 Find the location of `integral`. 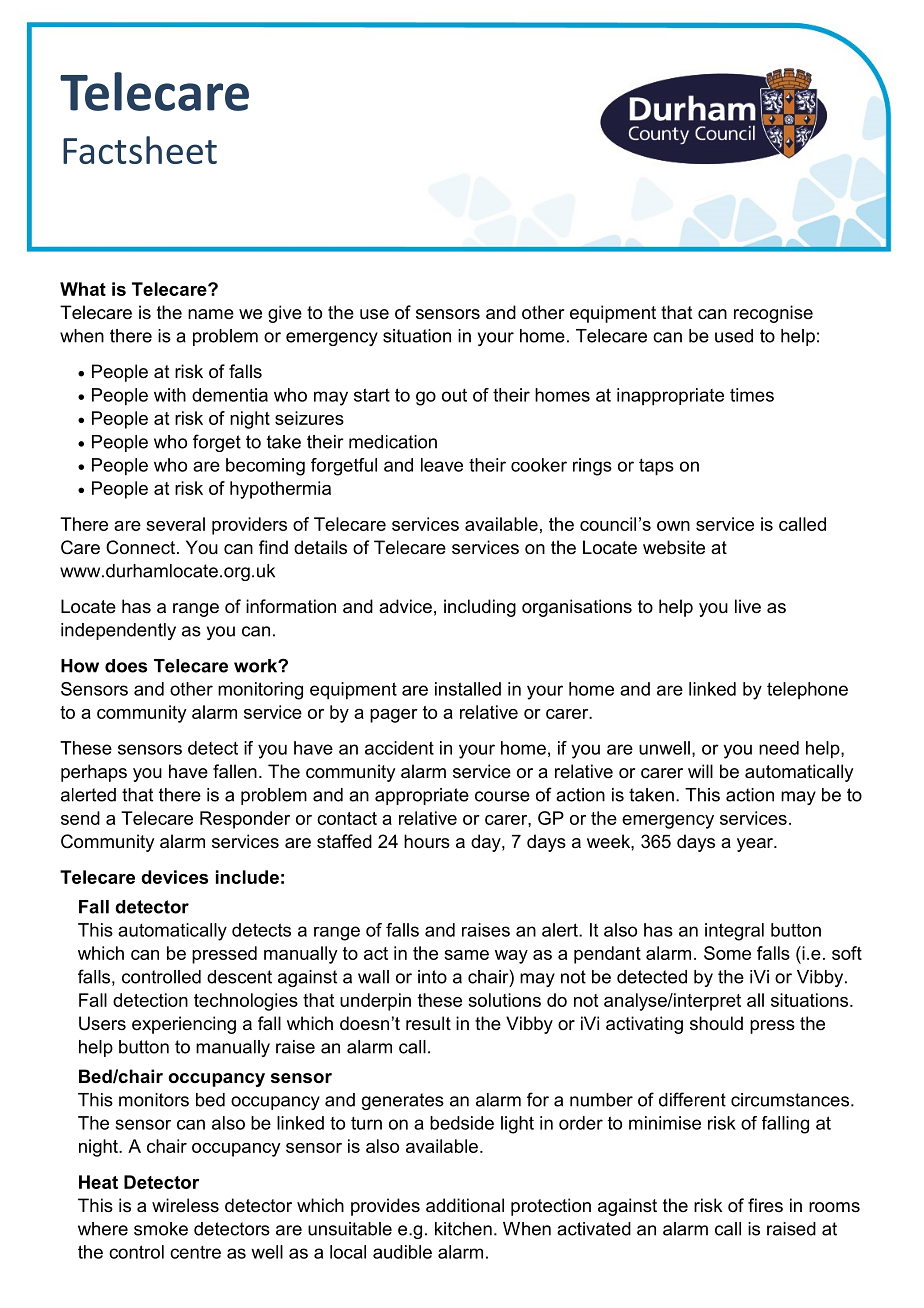

integral is located at coordinates (734, 932).
